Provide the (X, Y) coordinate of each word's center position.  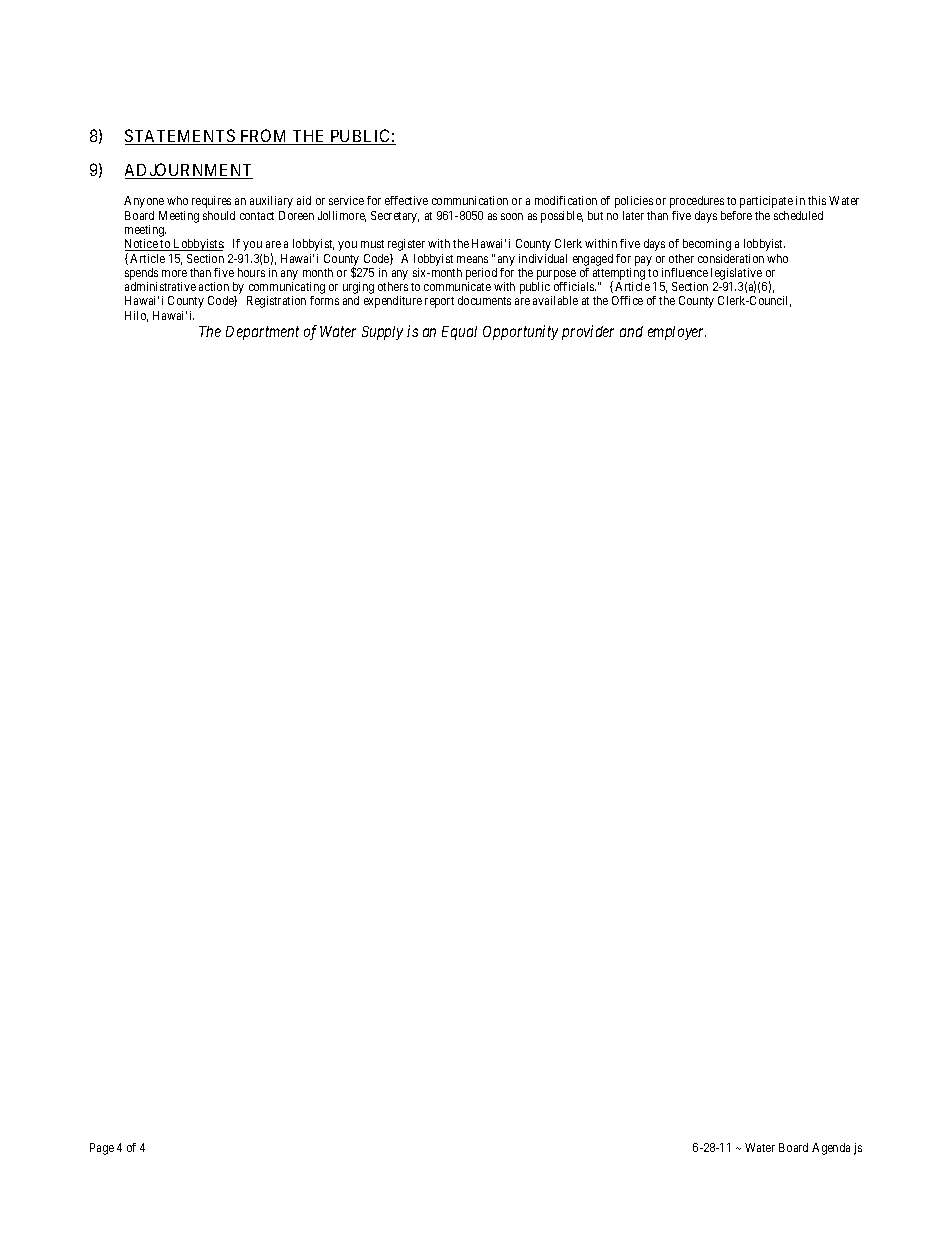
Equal (459, 333)
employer (677, 333)
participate (766, 202)
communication (470, 200)
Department (262, 333)
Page (102, 1149)
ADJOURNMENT (189, 171)
